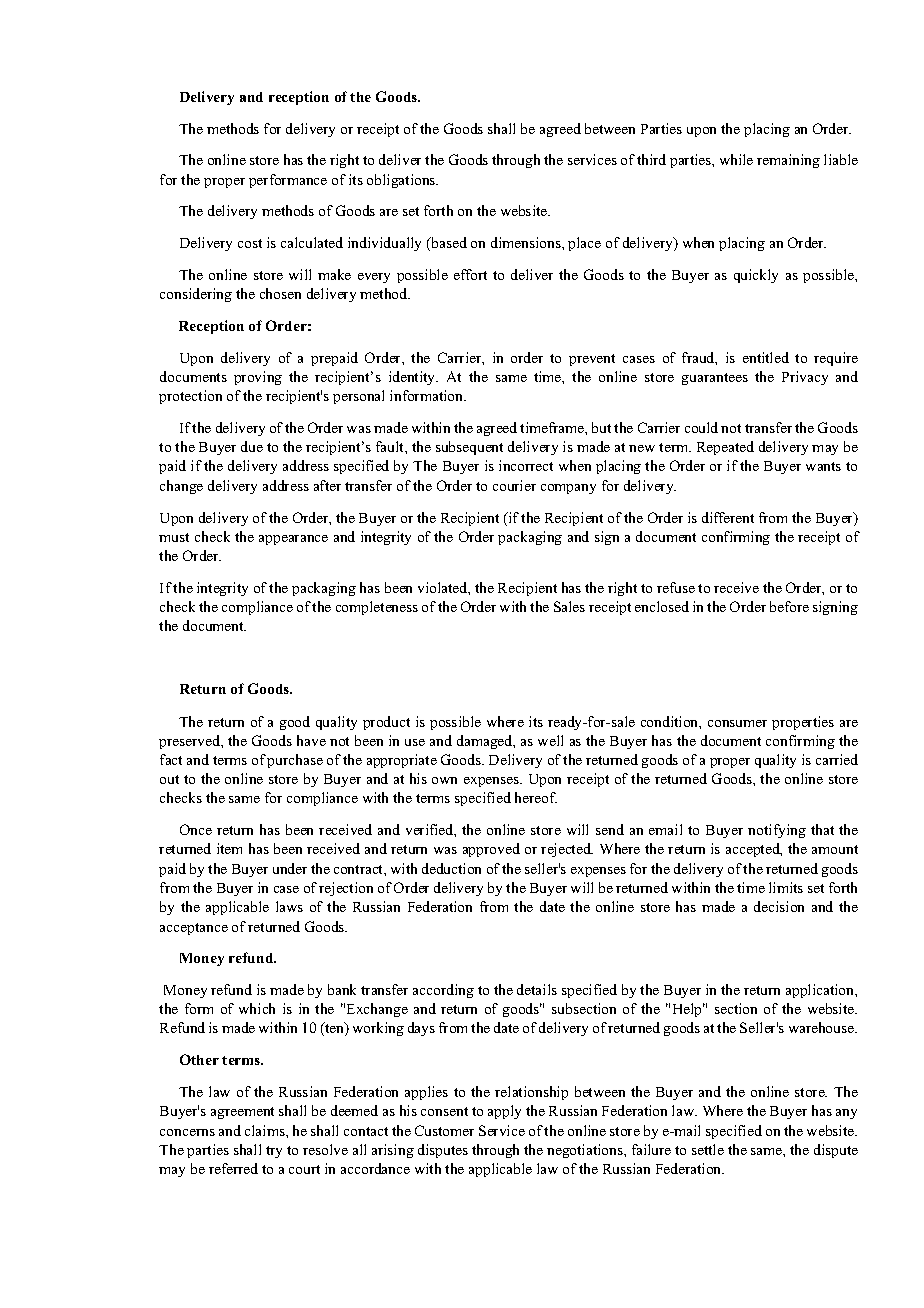 The width and height of the document is (924, 1308). I want to click on claims, so click(266, 1130).
